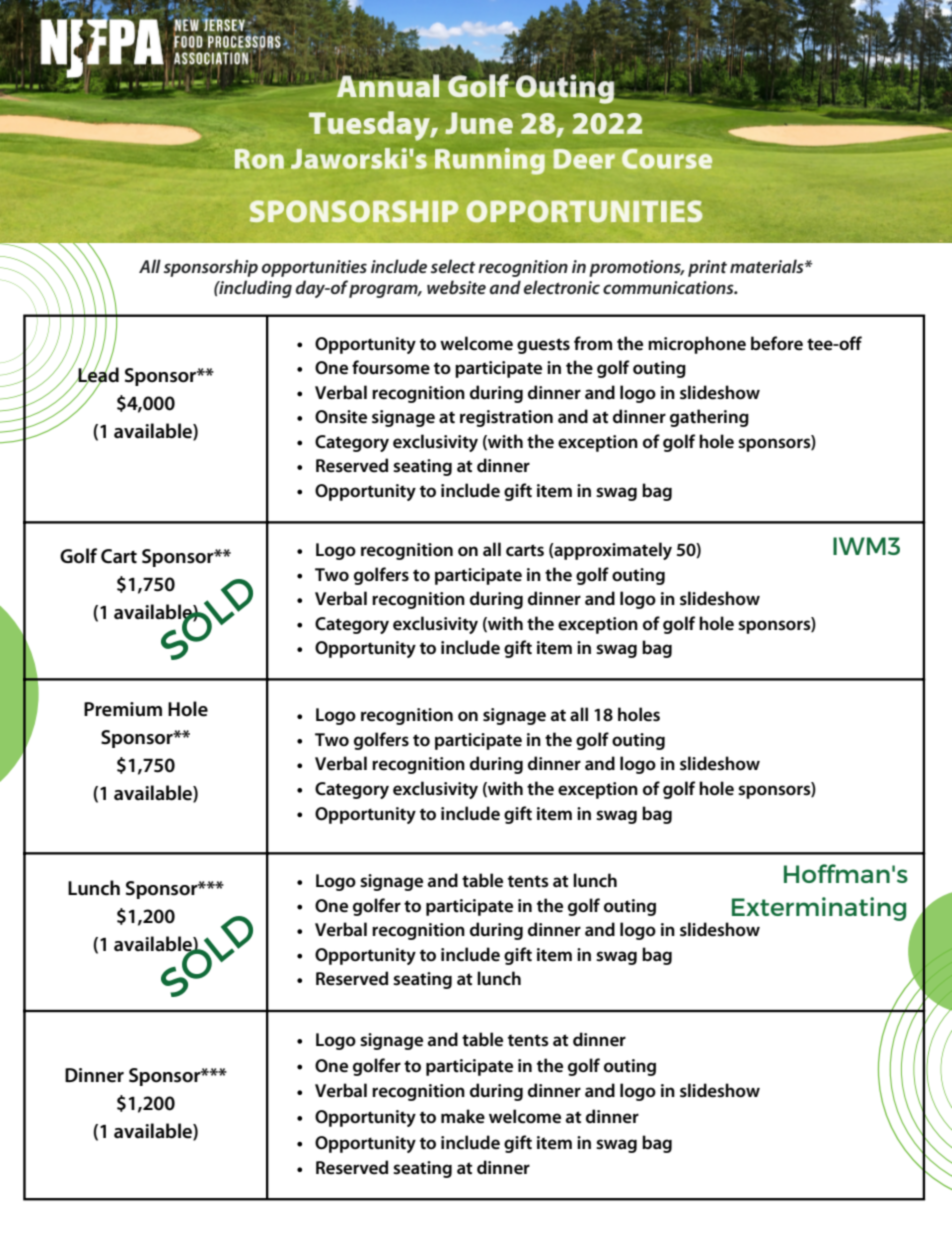  What do you see at coordinates (707, 268) in the image?
I see `print` at bounding box center [707, 268].
